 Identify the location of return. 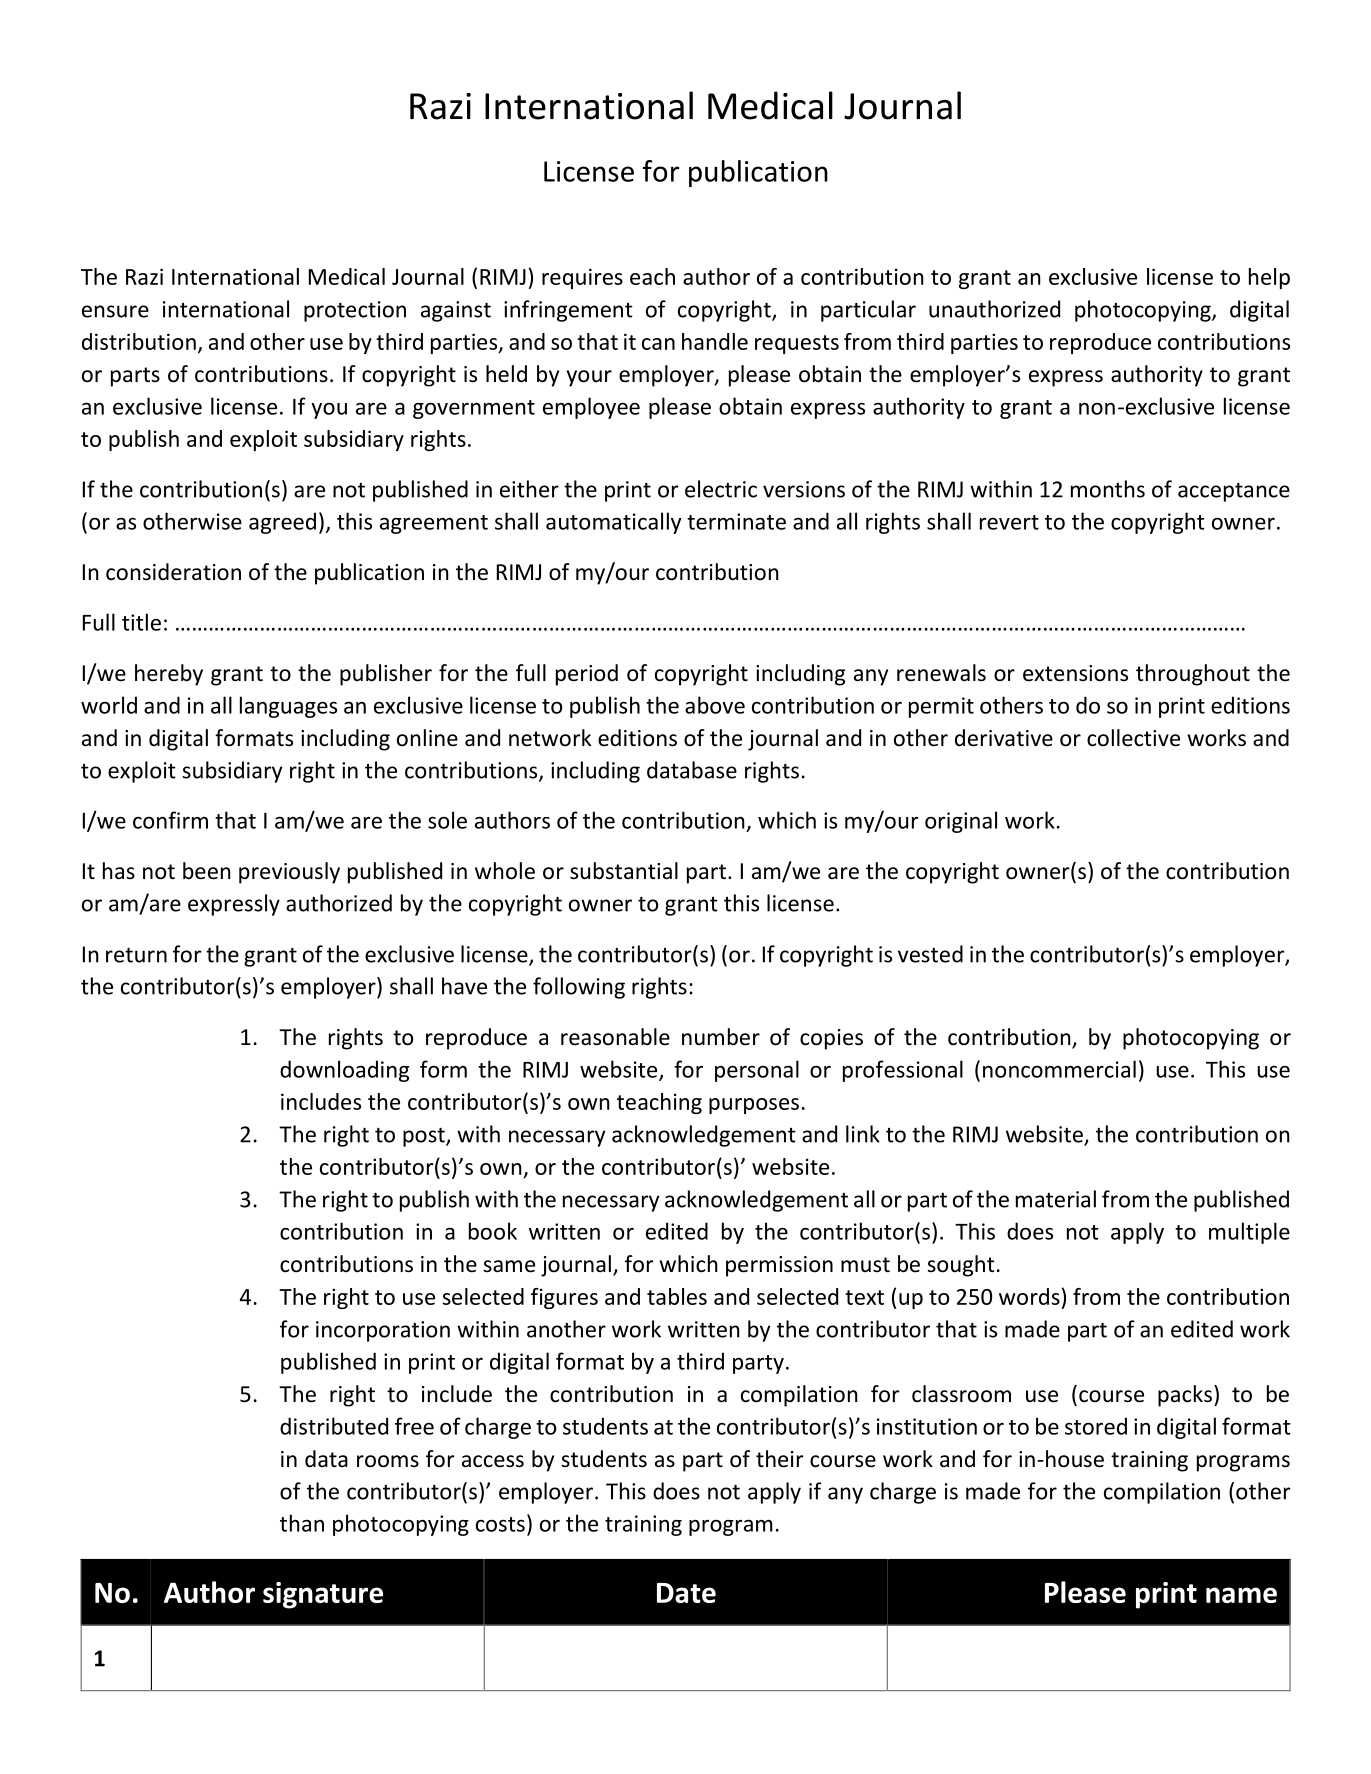
(136, 955).
